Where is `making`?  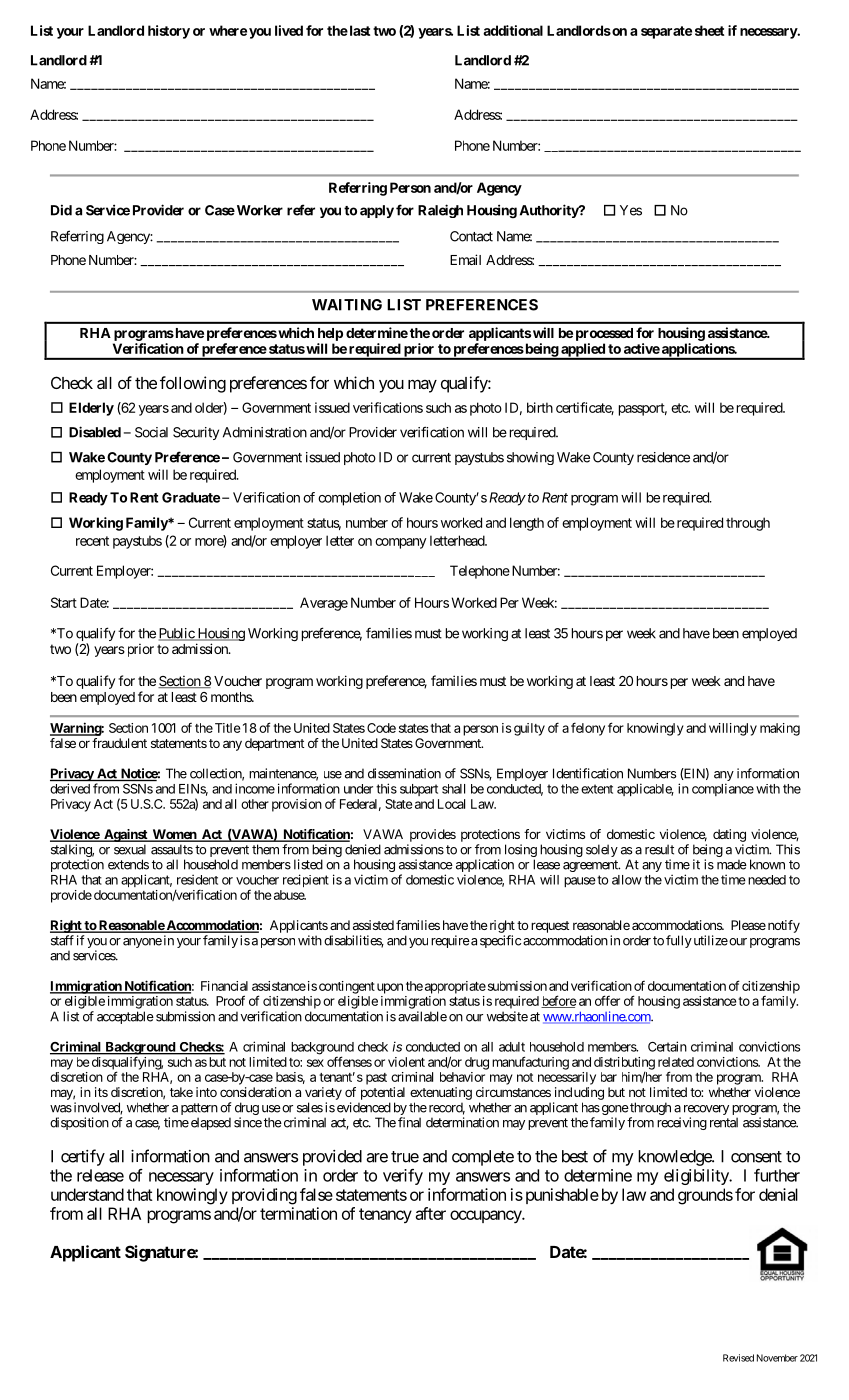
making is located at coordinates (780, 729).
